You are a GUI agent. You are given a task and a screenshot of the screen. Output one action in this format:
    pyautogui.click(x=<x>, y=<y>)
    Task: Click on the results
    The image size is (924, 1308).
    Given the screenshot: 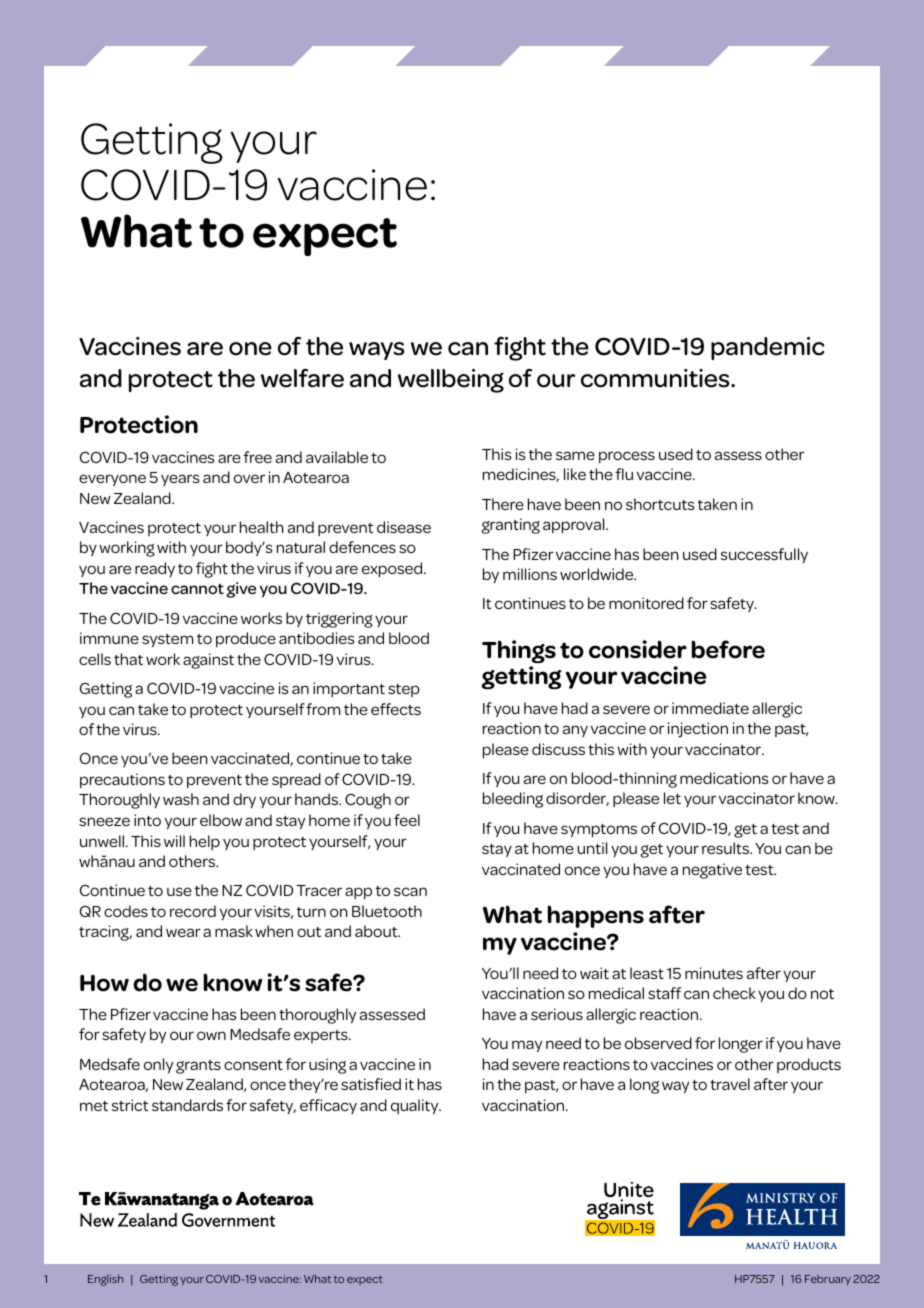 What is the action you would take?
    pyautogui.click(x=727, y=848)
